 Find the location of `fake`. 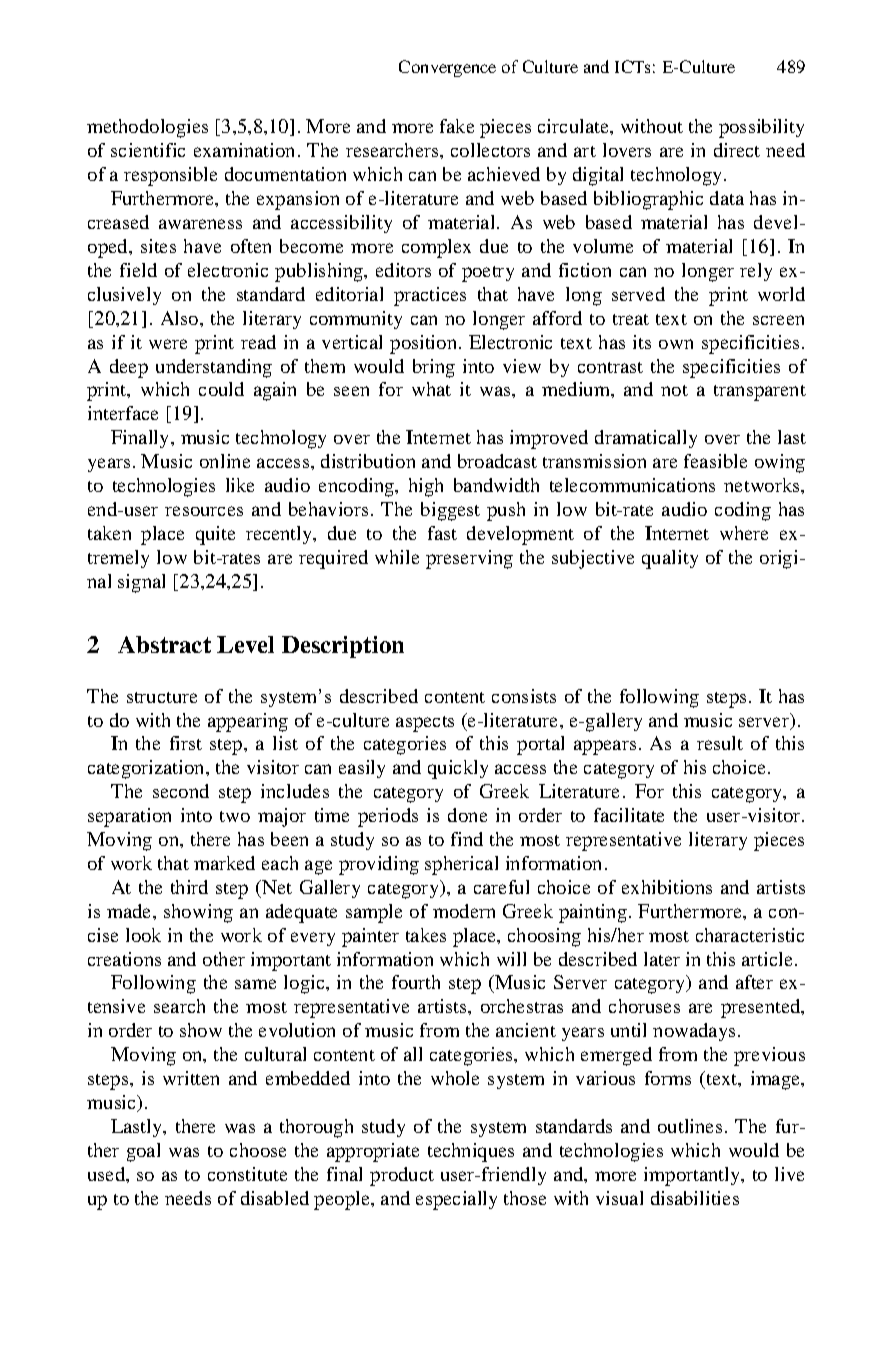

fake is located at coordinates (457, 126).
